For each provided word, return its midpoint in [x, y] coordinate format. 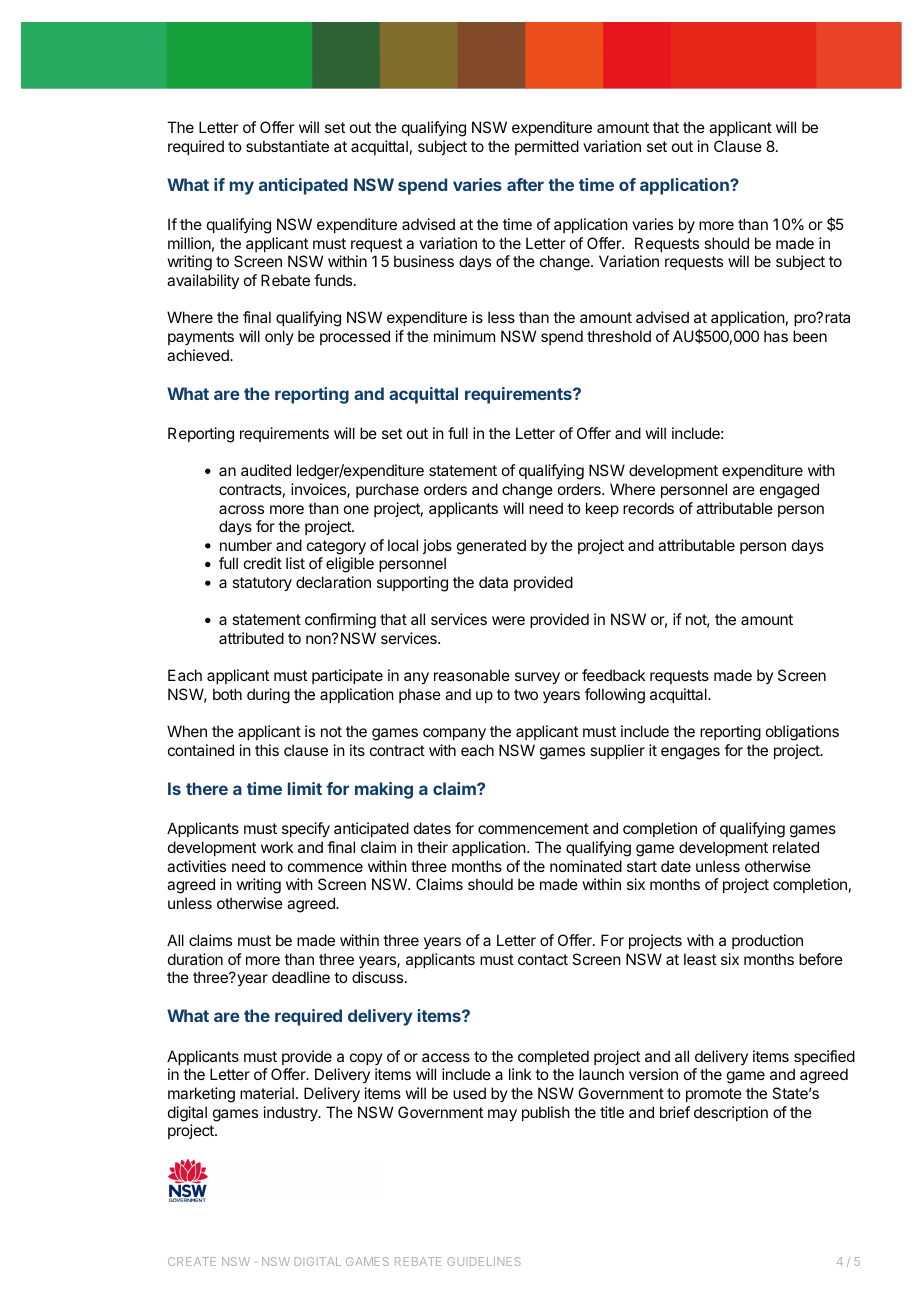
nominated [586, 866]
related [796, 847]
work [277, 847]
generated [491, 547]
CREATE [192, 1261]
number [246, 545]
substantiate [287, 146]
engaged [789, 491]
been [810, 336]
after [525, 184]
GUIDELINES [484, 1261]
